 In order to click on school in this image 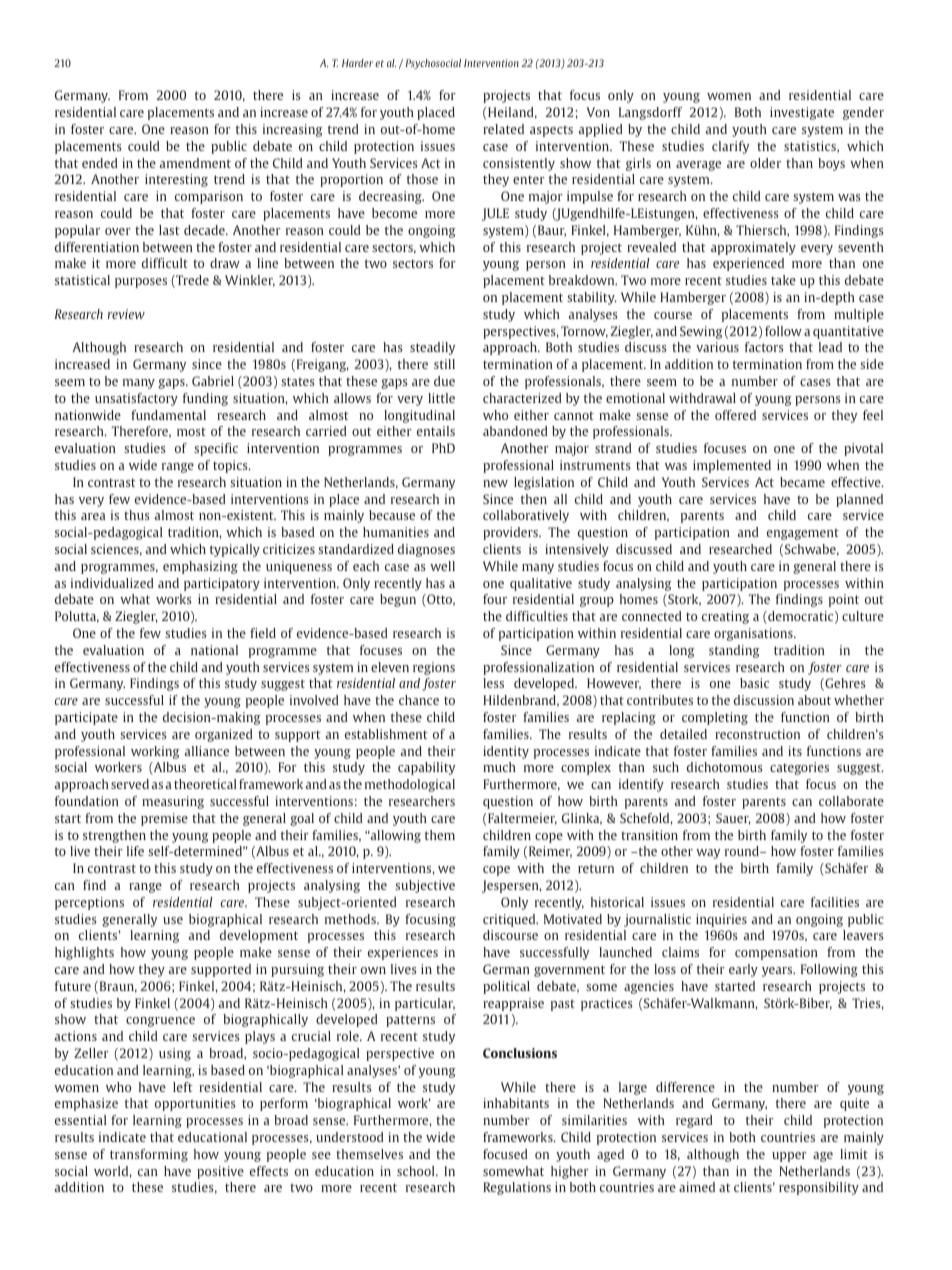, I will do `click(417, 1171)`.
